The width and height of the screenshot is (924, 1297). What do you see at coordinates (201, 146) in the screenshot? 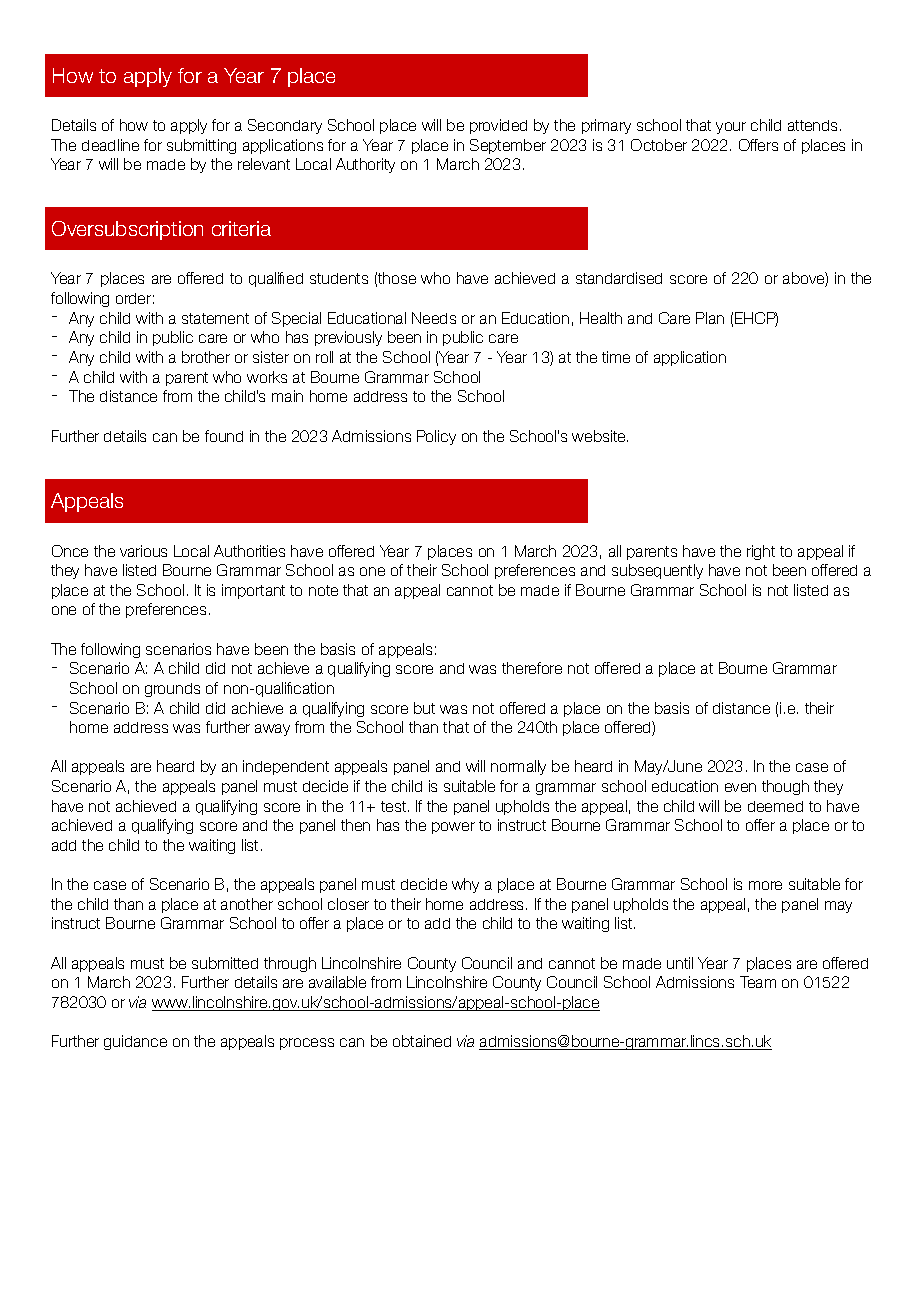
I see `submitting` at bounding box center [201, 146].
